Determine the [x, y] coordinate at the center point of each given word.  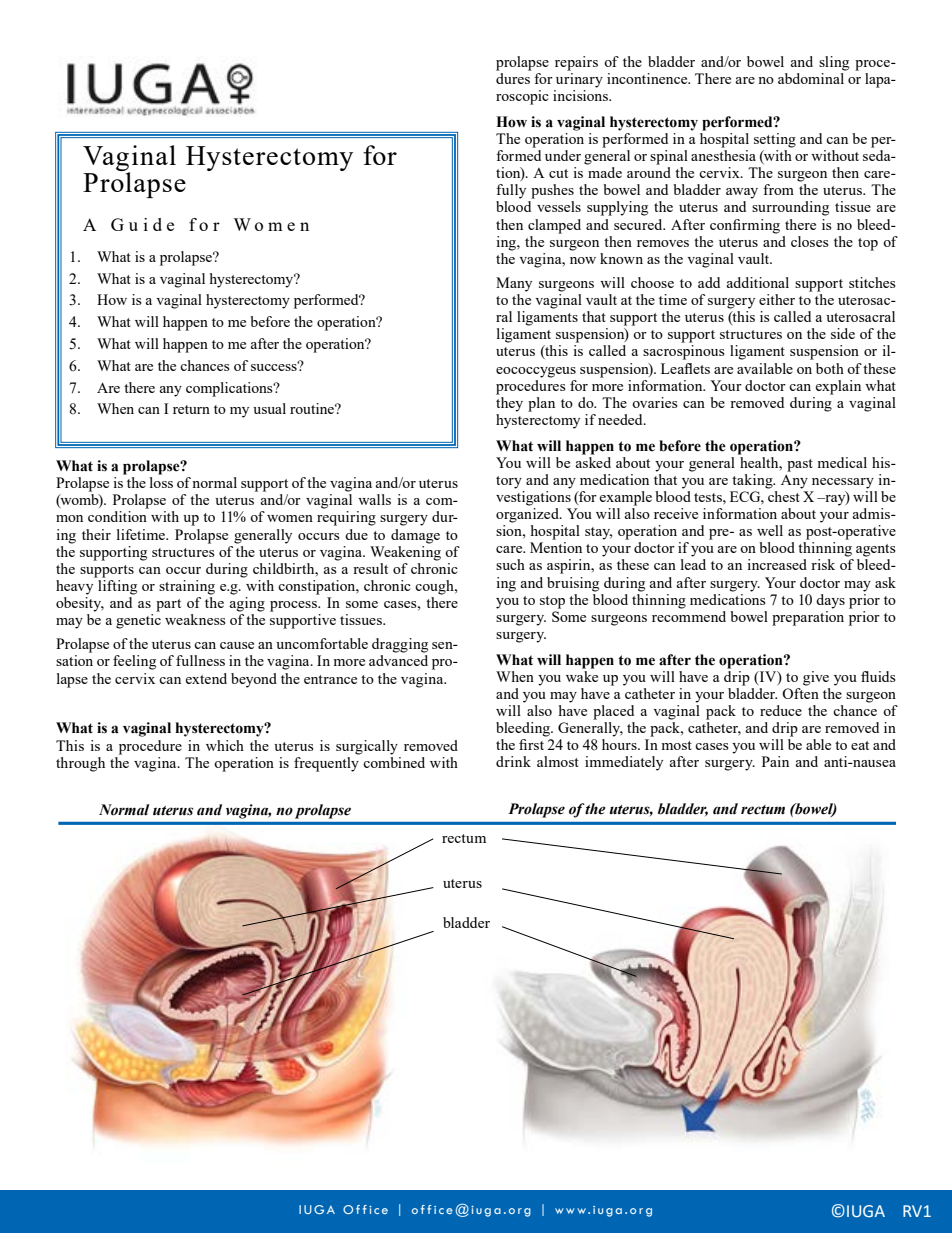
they [509, 404]
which [225, 745]
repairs [576, 63]
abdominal [811, 78]
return [191, 409]
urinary [579, 80]
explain [838, 387]
